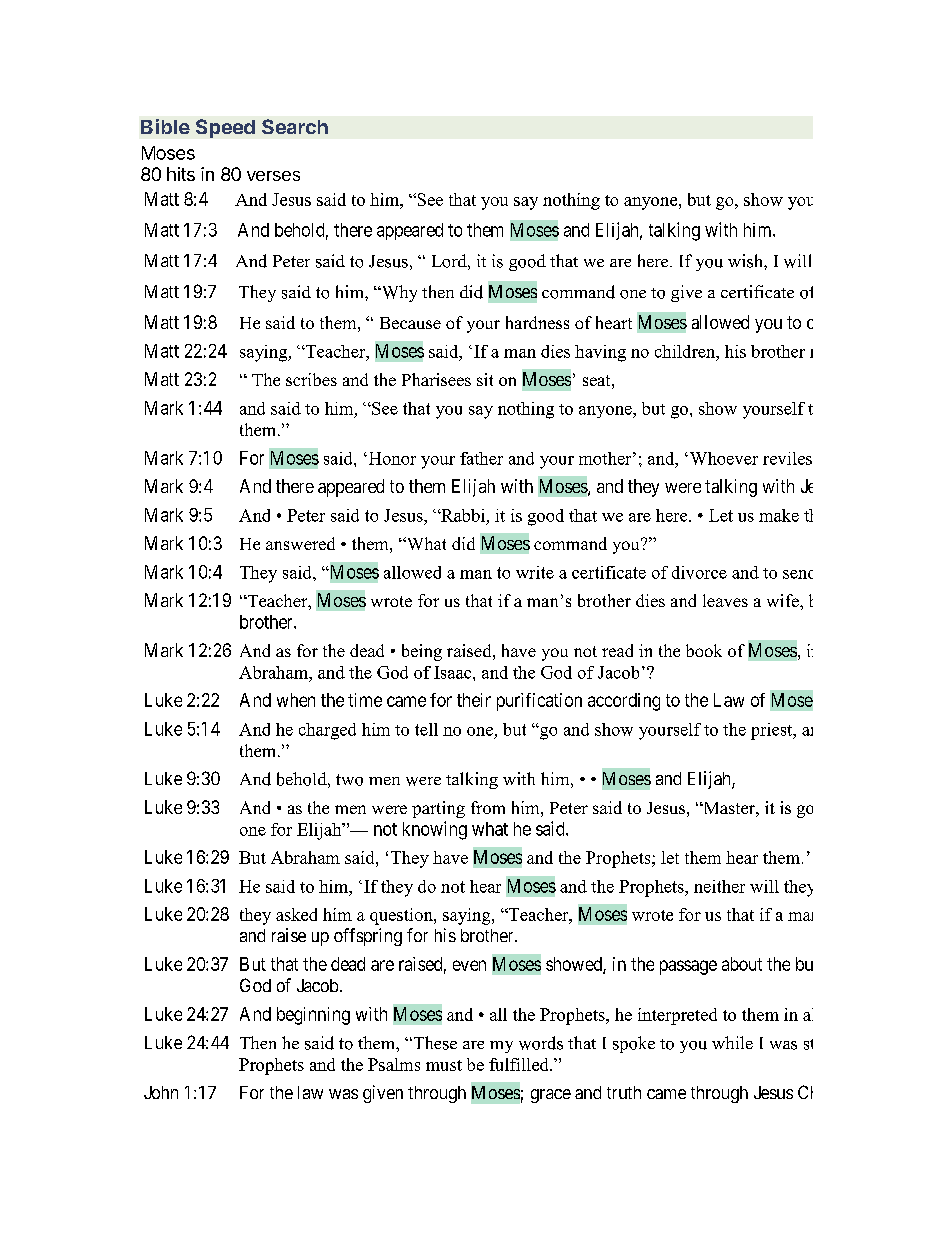 Image resolution: width=952 pixels, height=1233 pixels. I want to click on Honor, so click(391, 458).
